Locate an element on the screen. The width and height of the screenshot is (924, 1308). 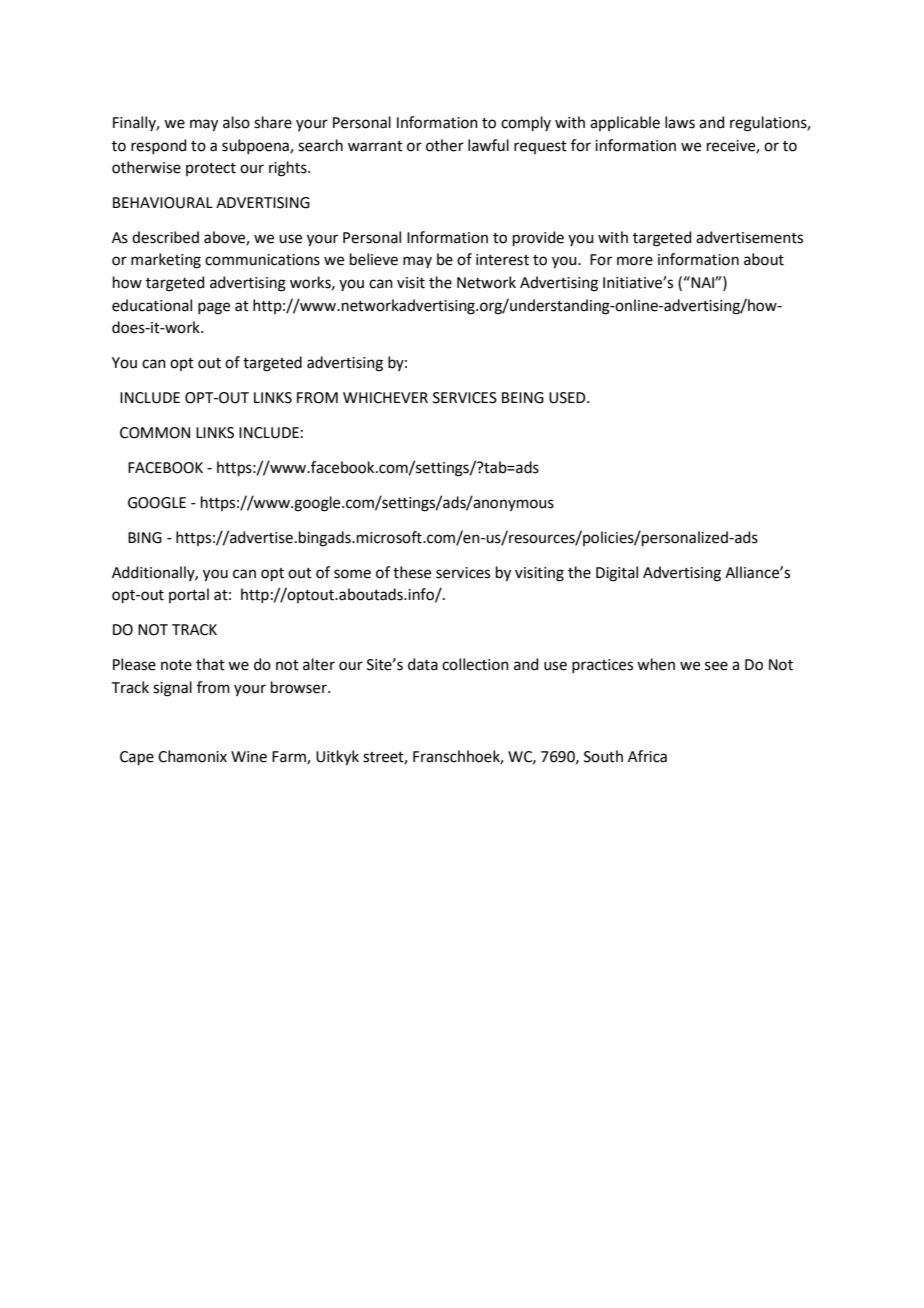
respond is located at coordinates (159, 146).
